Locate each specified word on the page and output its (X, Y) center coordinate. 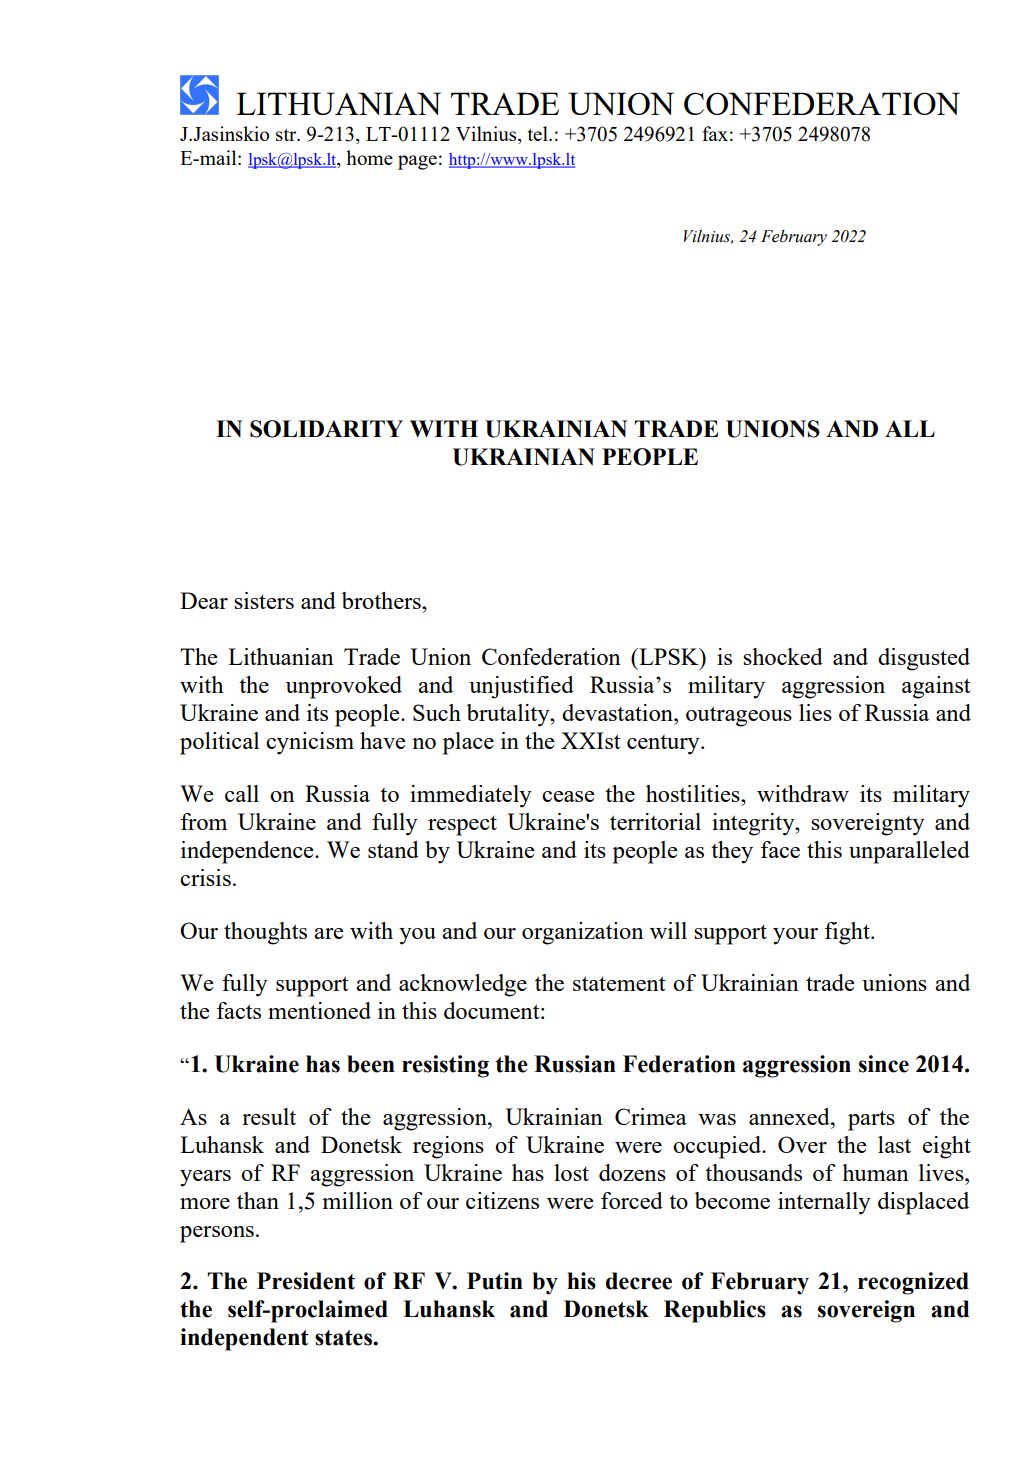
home (369, 157)
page (417, 162)
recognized (913, 1283)
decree (639, 1281)
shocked (783, 656)
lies (815, 712)
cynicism (310, 743)
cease (568, 796)
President (306, 1281)
